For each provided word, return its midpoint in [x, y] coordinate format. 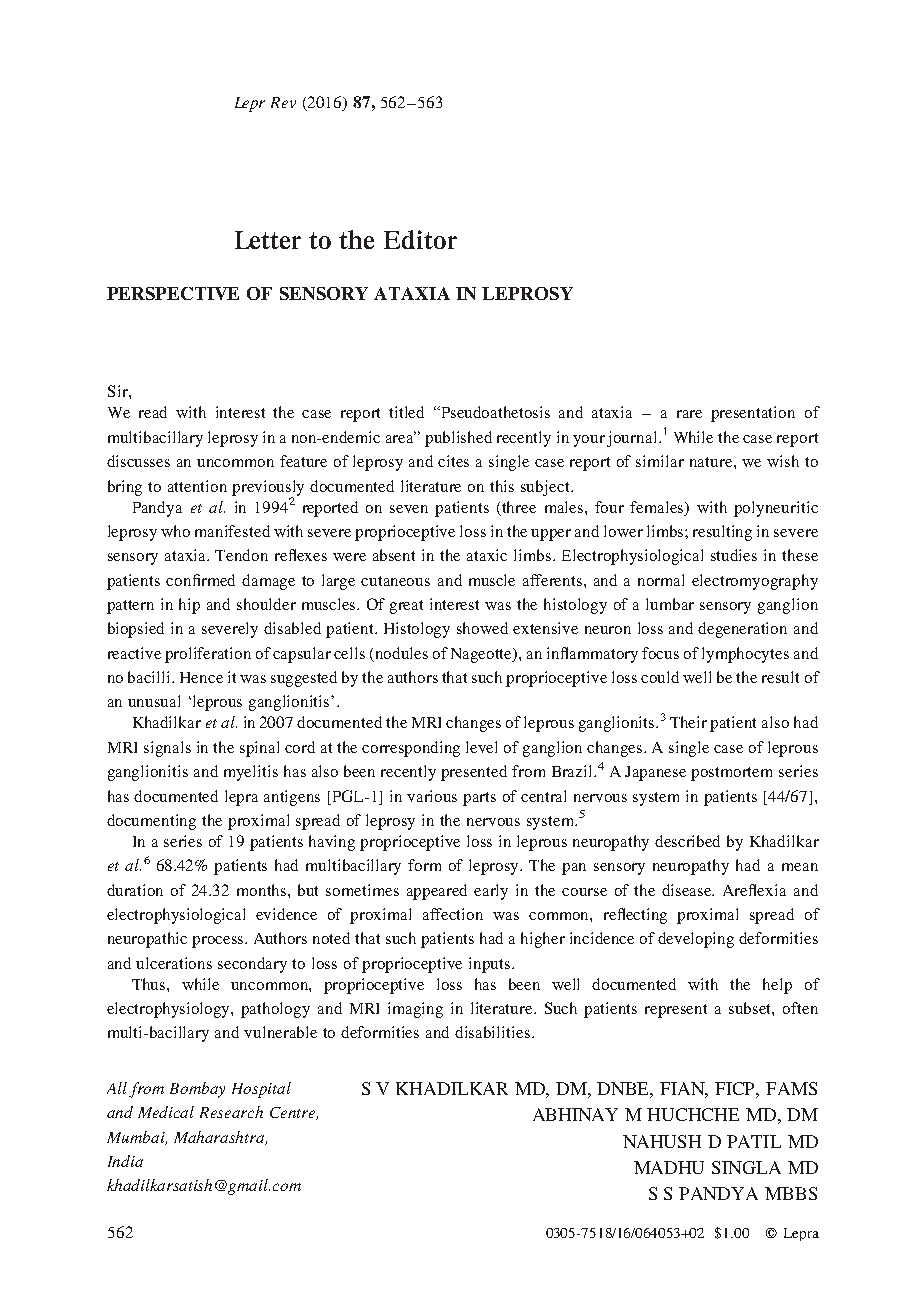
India [125, 1161]
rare [689, 414]
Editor [420, 239]
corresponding [411, 749]
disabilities [494, 1032]
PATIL [754, 1141]
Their [688, 722]
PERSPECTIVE [173, 293]
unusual [154, 701]
